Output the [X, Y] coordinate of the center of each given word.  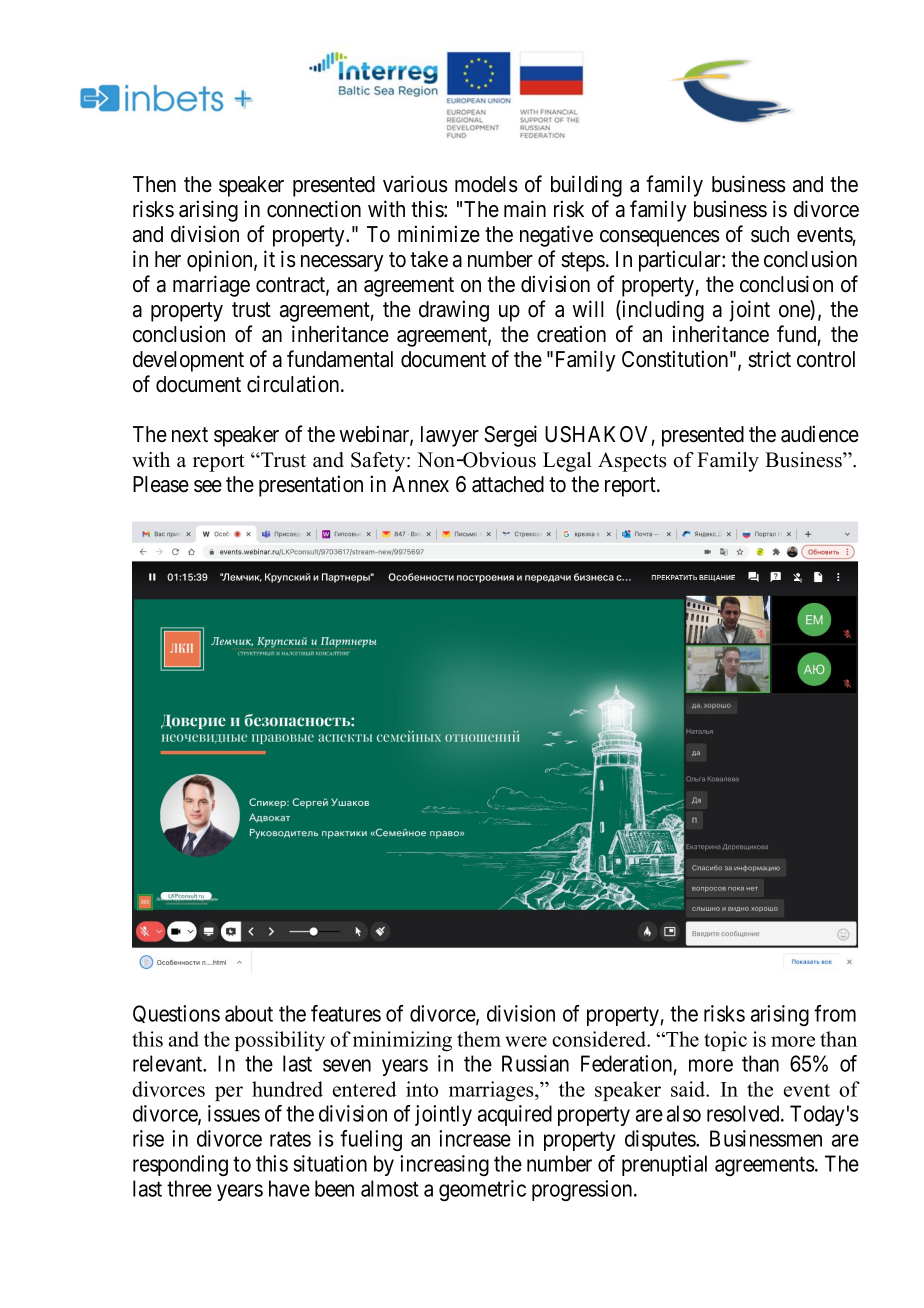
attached [508, 484]
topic [725, 1041]
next [190, 435]
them [479, 1039]
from [835, 1013]
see [208, 486]
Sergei [510, 436]
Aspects [632, 462]
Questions [176, 1014]
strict [769, 359]
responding [180, 1165]
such [770, 234]
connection [314, 209]
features [346, 1013]
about [249, 1013]
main [525, 209]
